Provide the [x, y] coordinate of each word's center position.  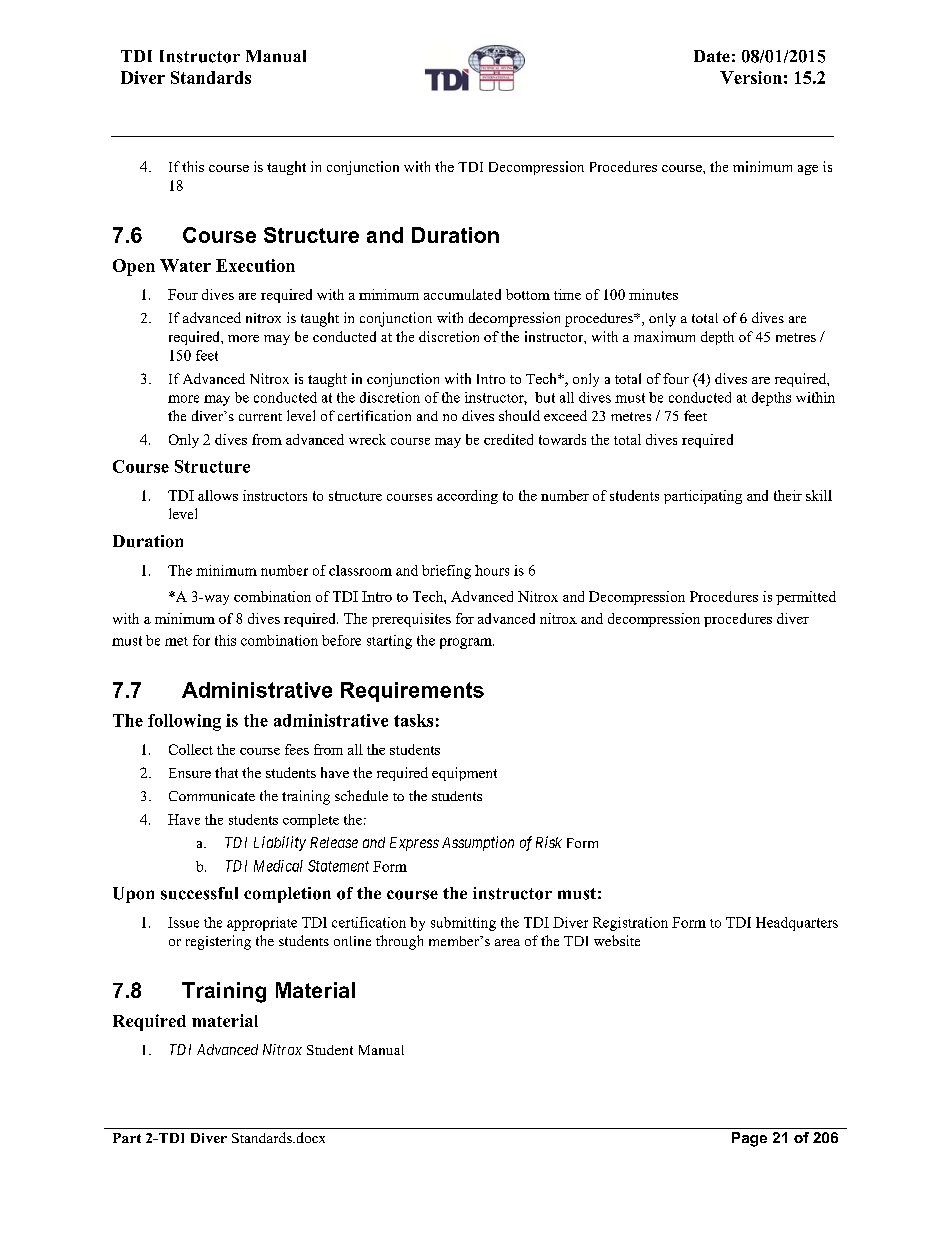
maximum [664, 336]
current [260, 417]
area [507, 942]
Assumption [478, 843]
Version [751, 77]
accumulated [462, 294]
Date [712, 56]
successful [199, 893]
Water [185, 265]
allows [218, 495]
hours [492, 570]
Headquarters [797, 924]
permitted [806, 598]
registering [218, 942]
